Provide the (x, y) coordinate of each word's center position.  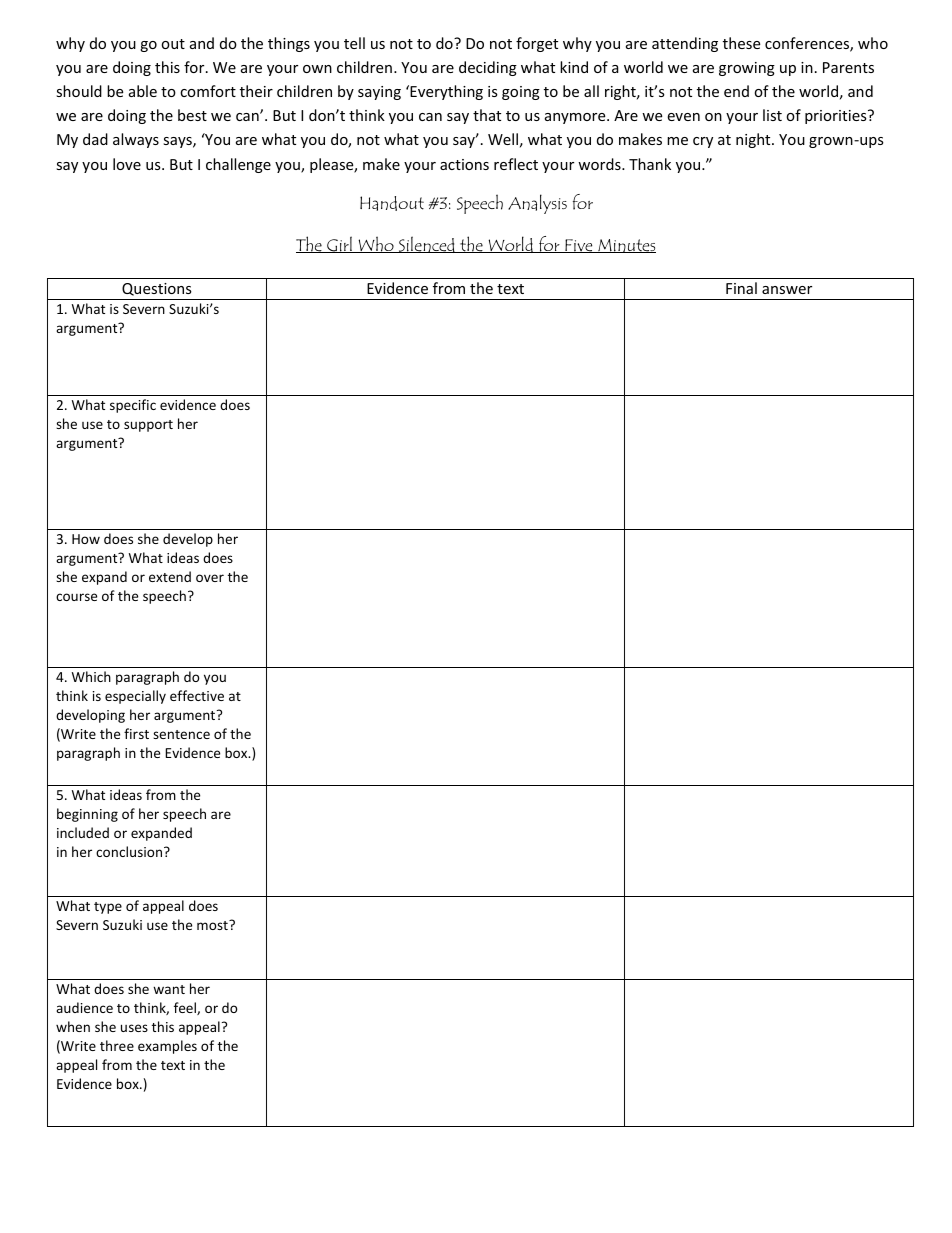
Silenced (427, 244)
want (169, 989)
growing (747, 69)
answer (787, 290)
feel (186, 1008)
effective (197, 695)
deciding (488, 68)
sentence (181, 734)
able (143, 91)
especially (135, 697)
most (213, 925)
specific (133, 406)
